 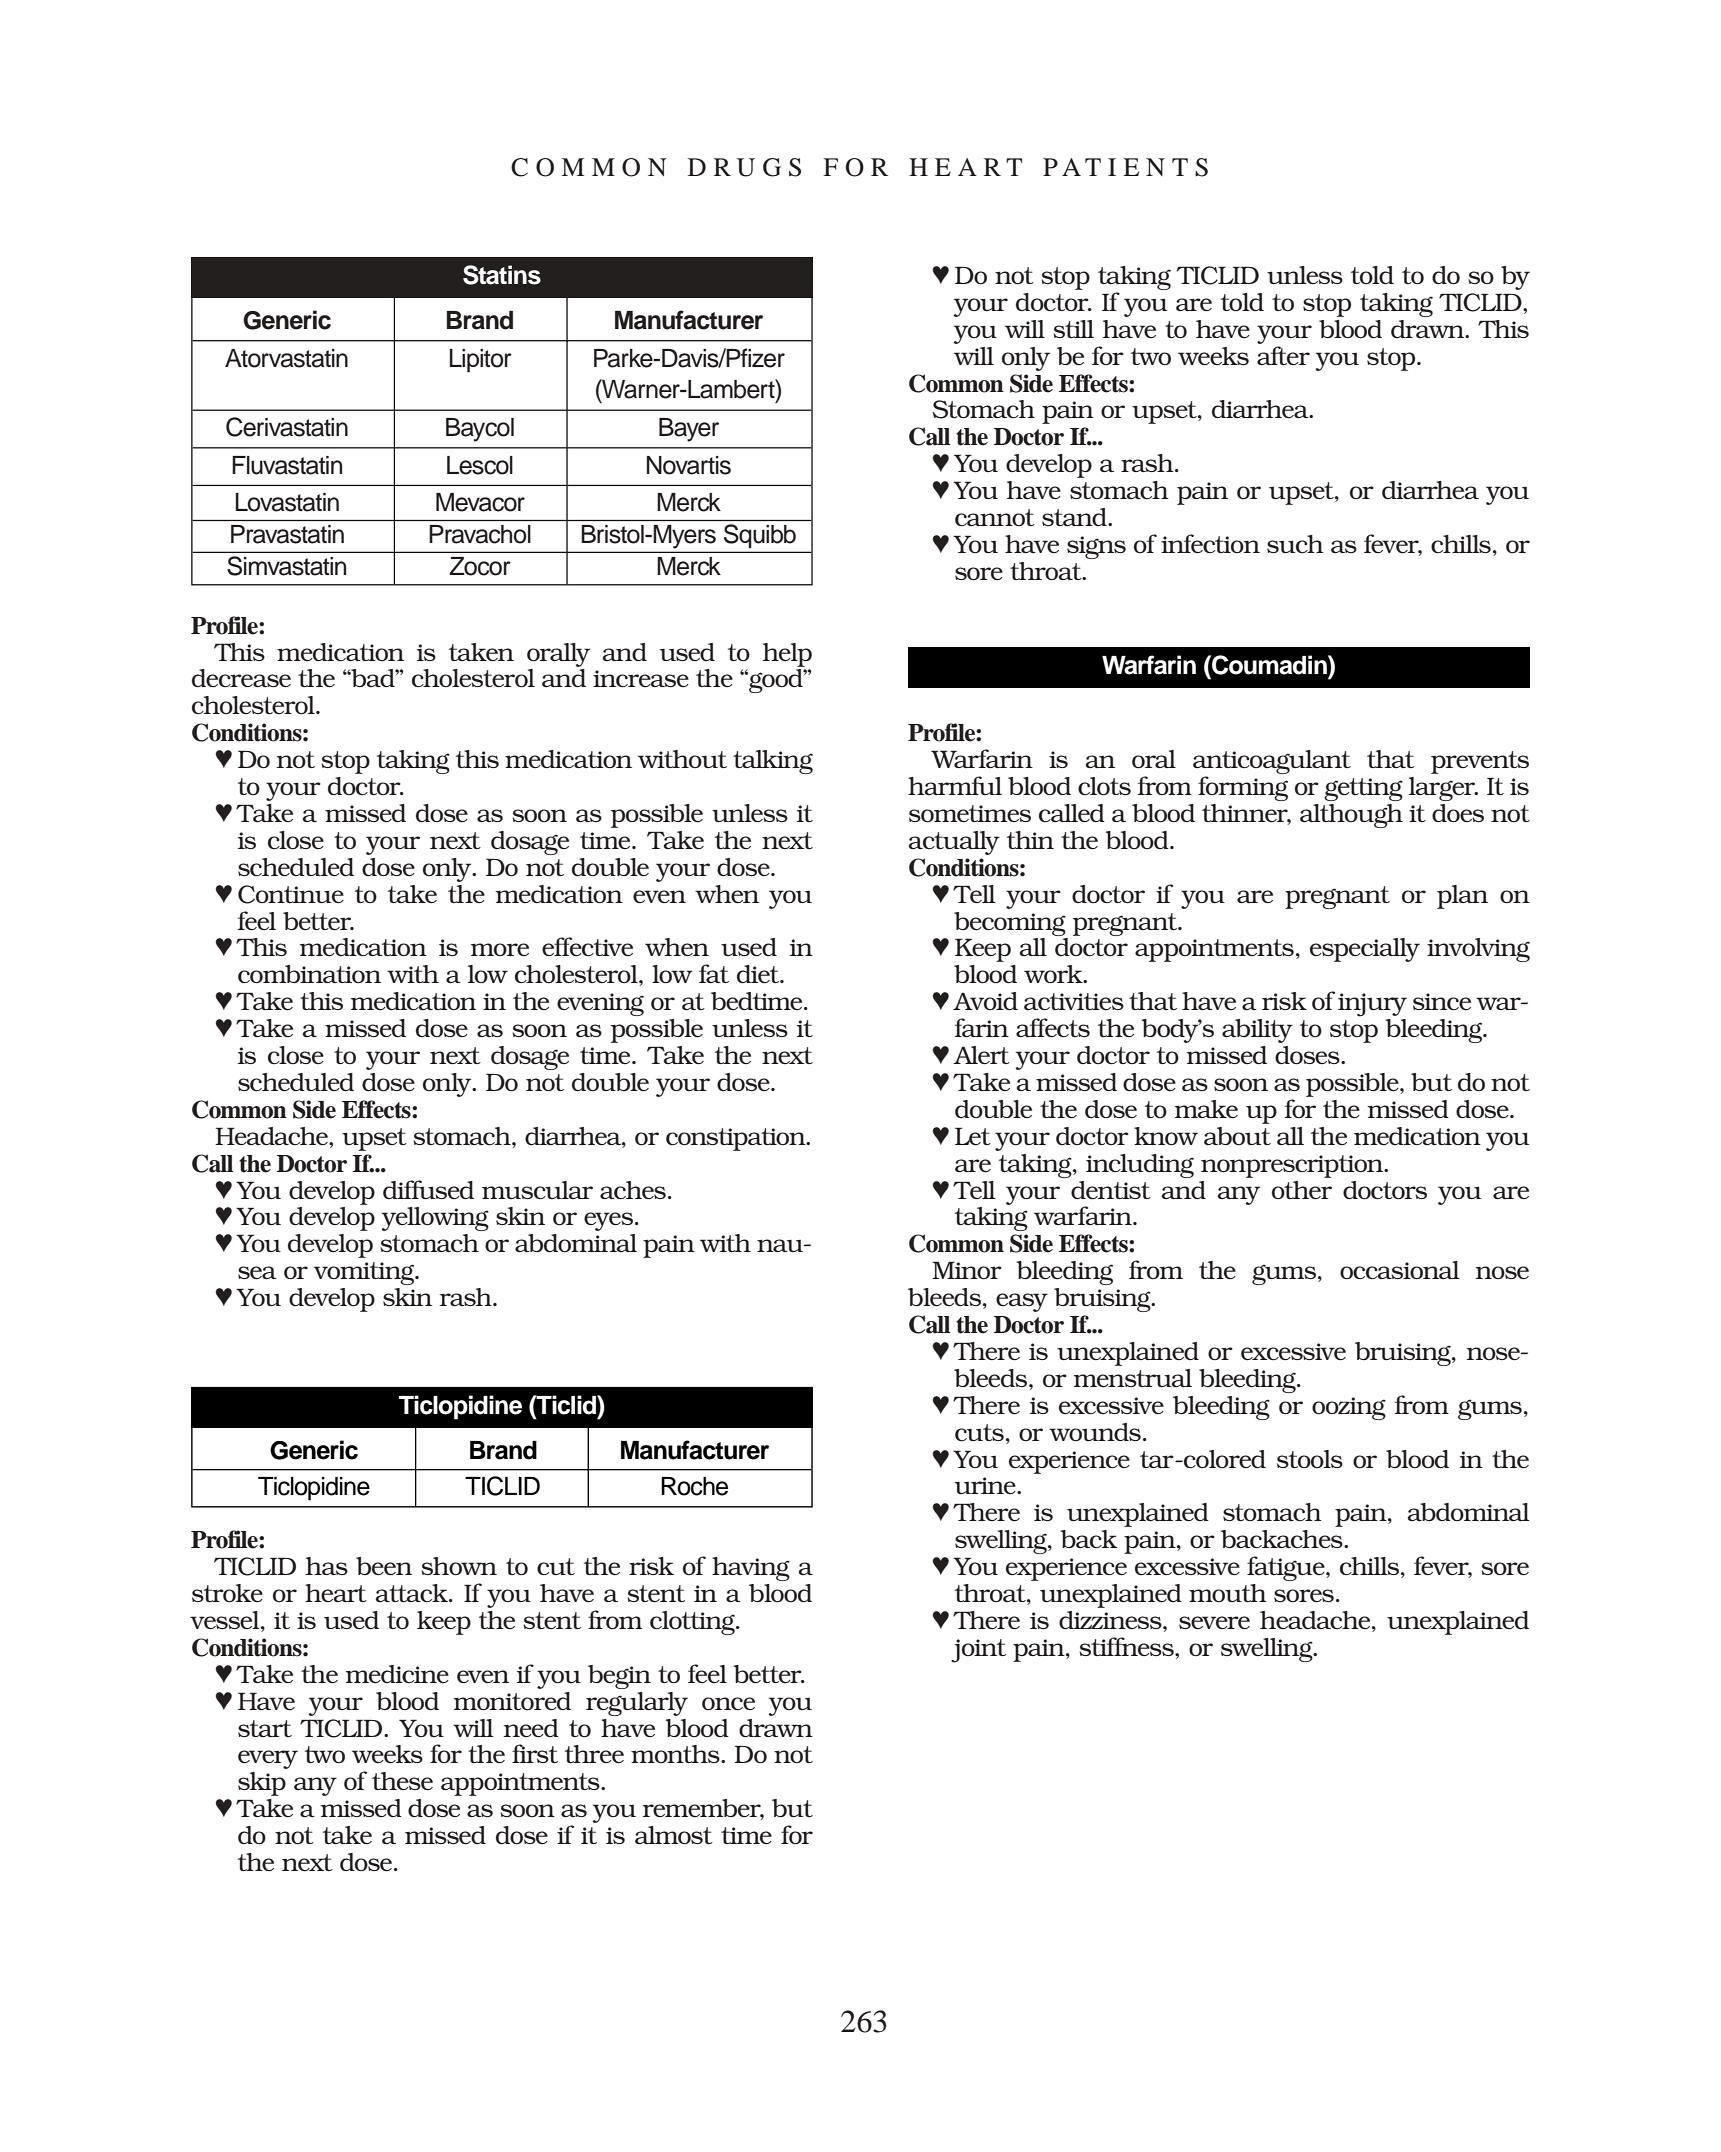 What do you see at coordinates (1310, 1459) in the document?
I see `stools` at bounding box center [1310, 1459].
